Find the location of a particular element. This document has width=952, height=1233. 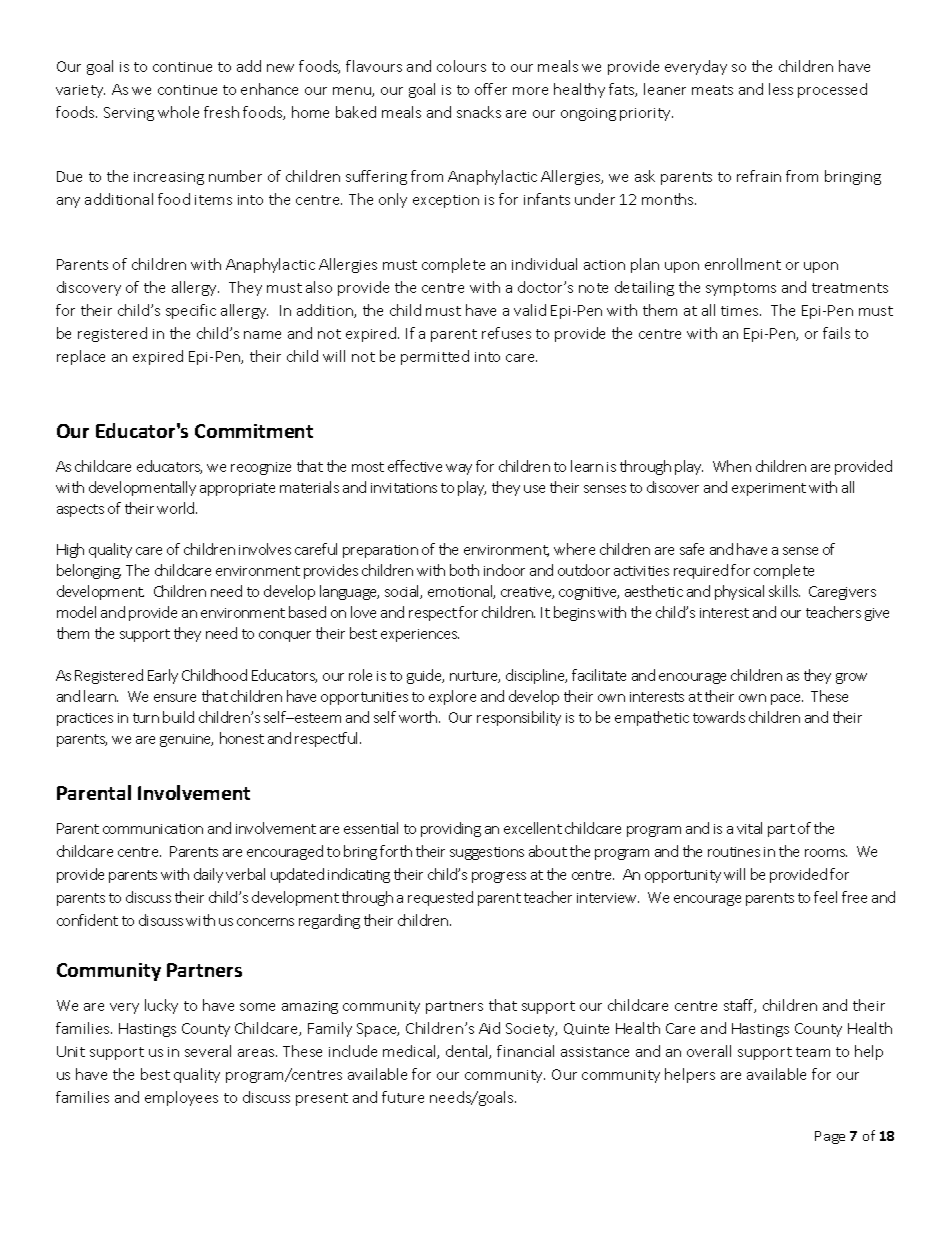

both is located at coordinates (464, 570).
